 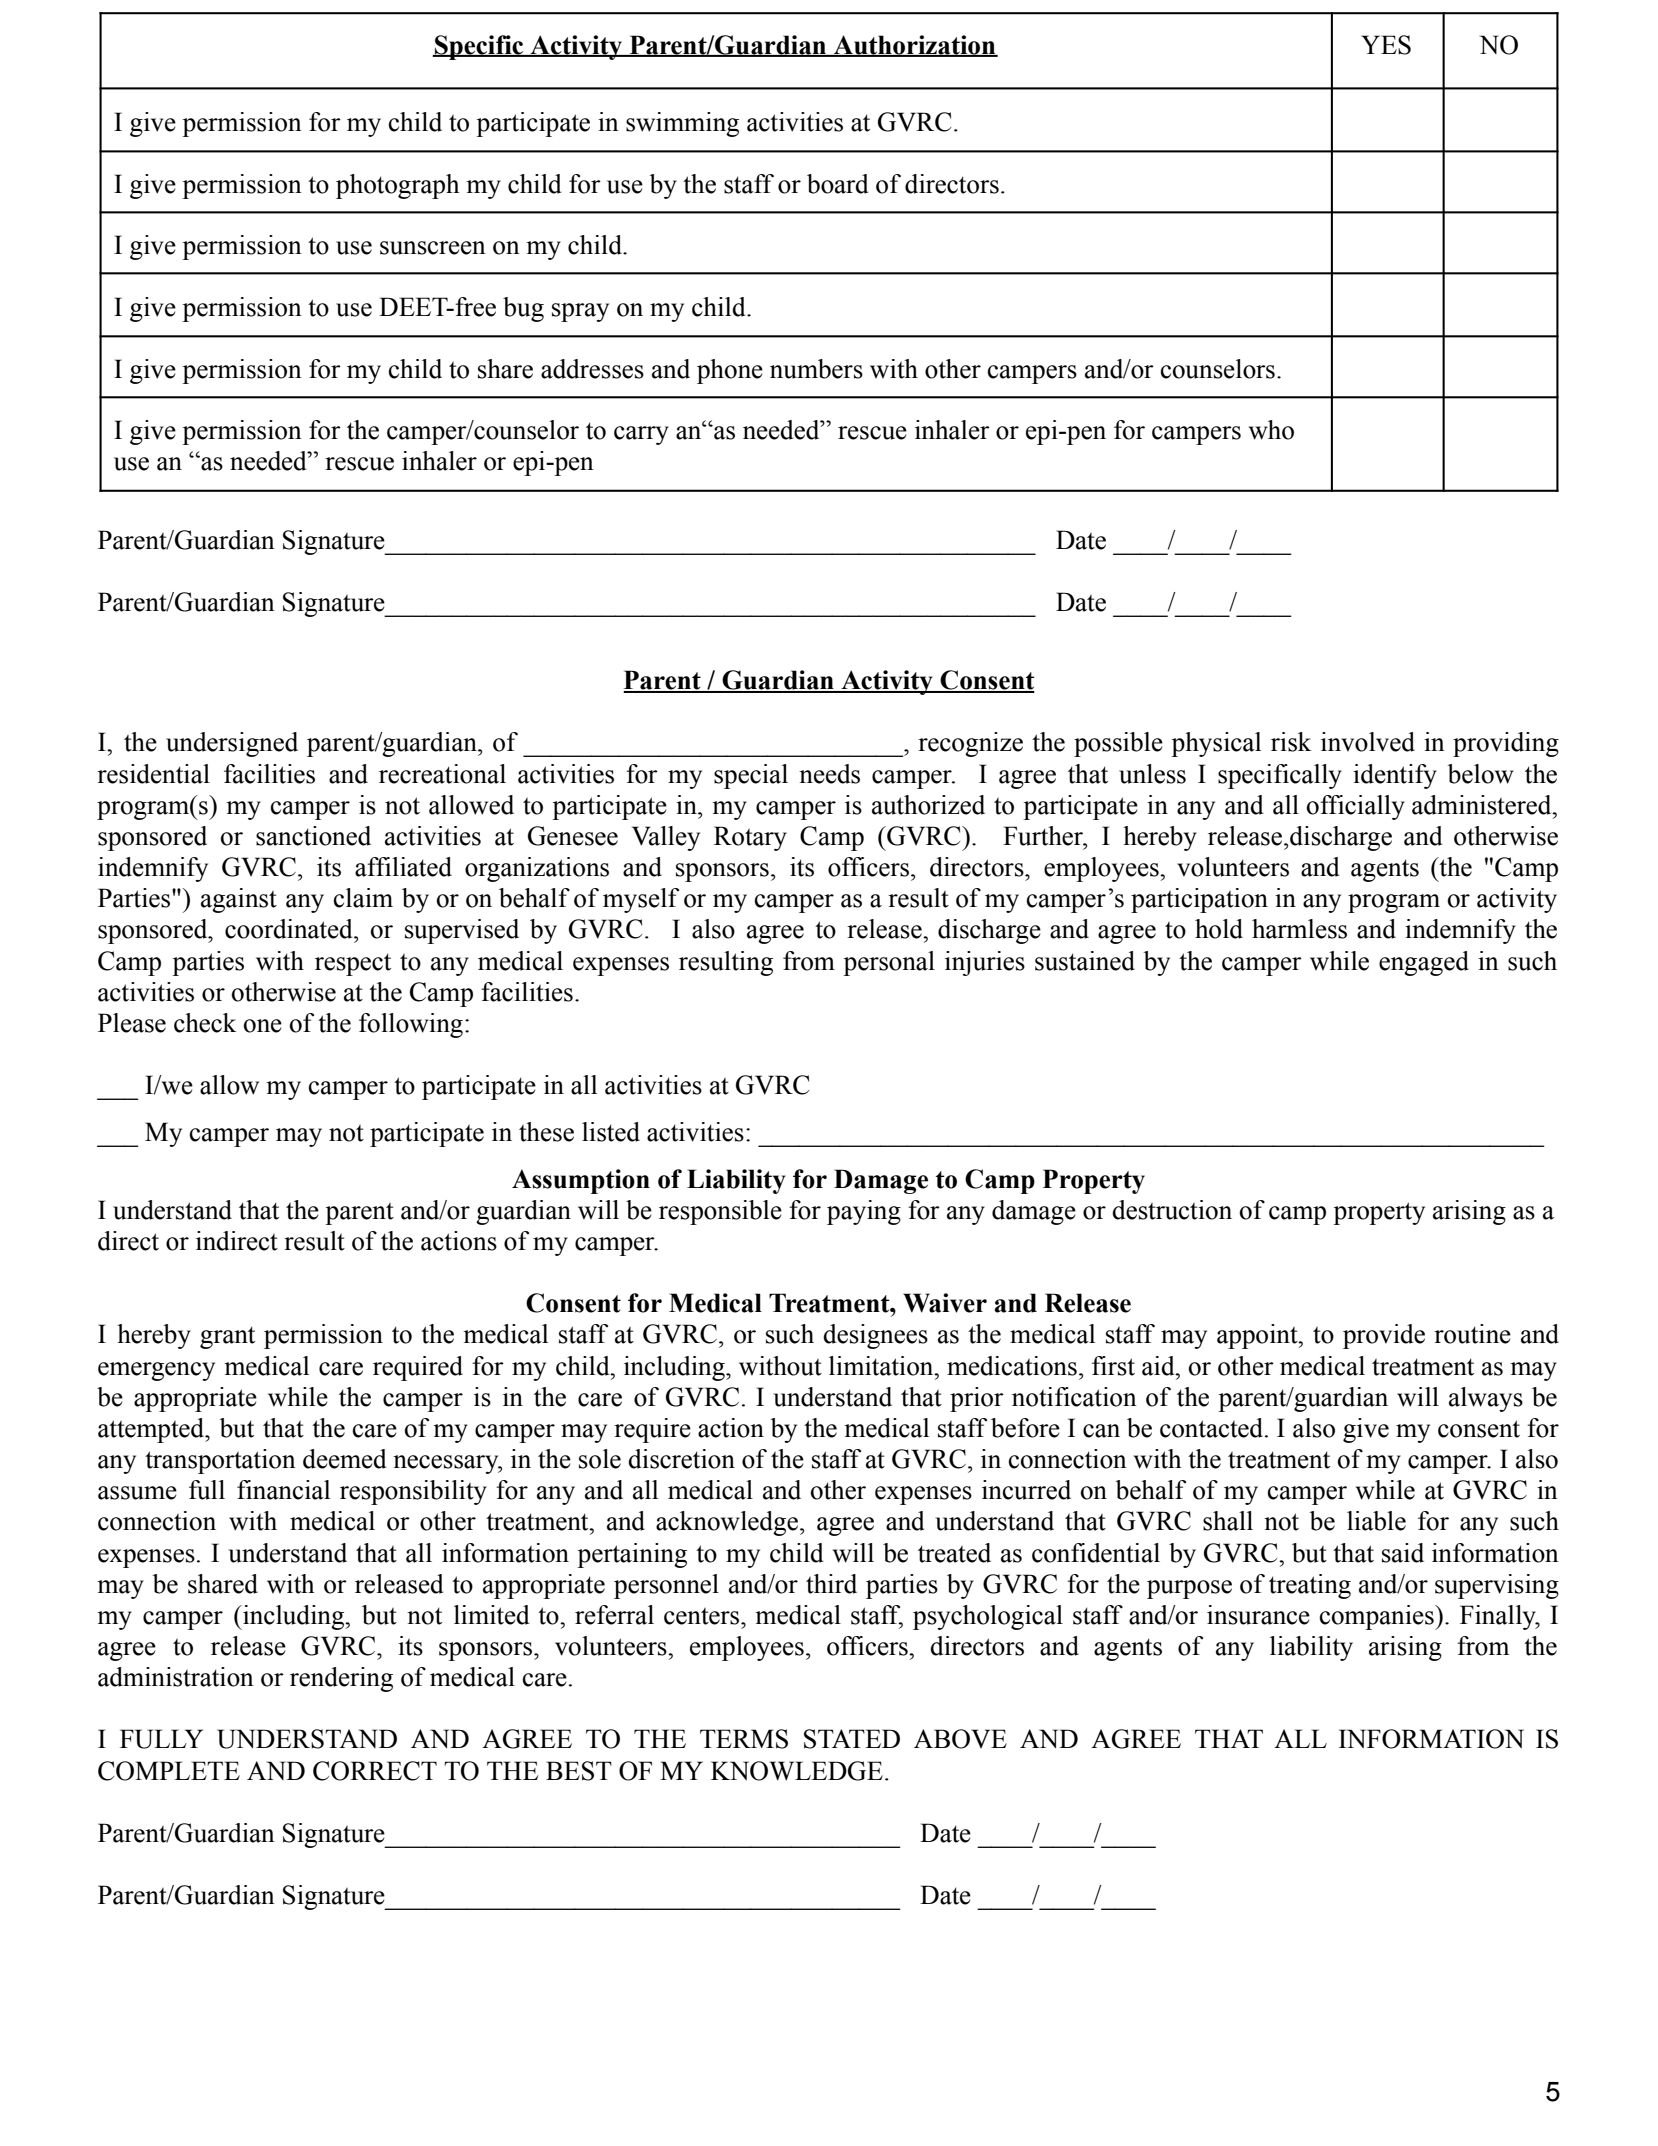 What do you see at coordinates (232, 744) in the screenshot?
I see `undersigned` at bounding box center [232, 744].
